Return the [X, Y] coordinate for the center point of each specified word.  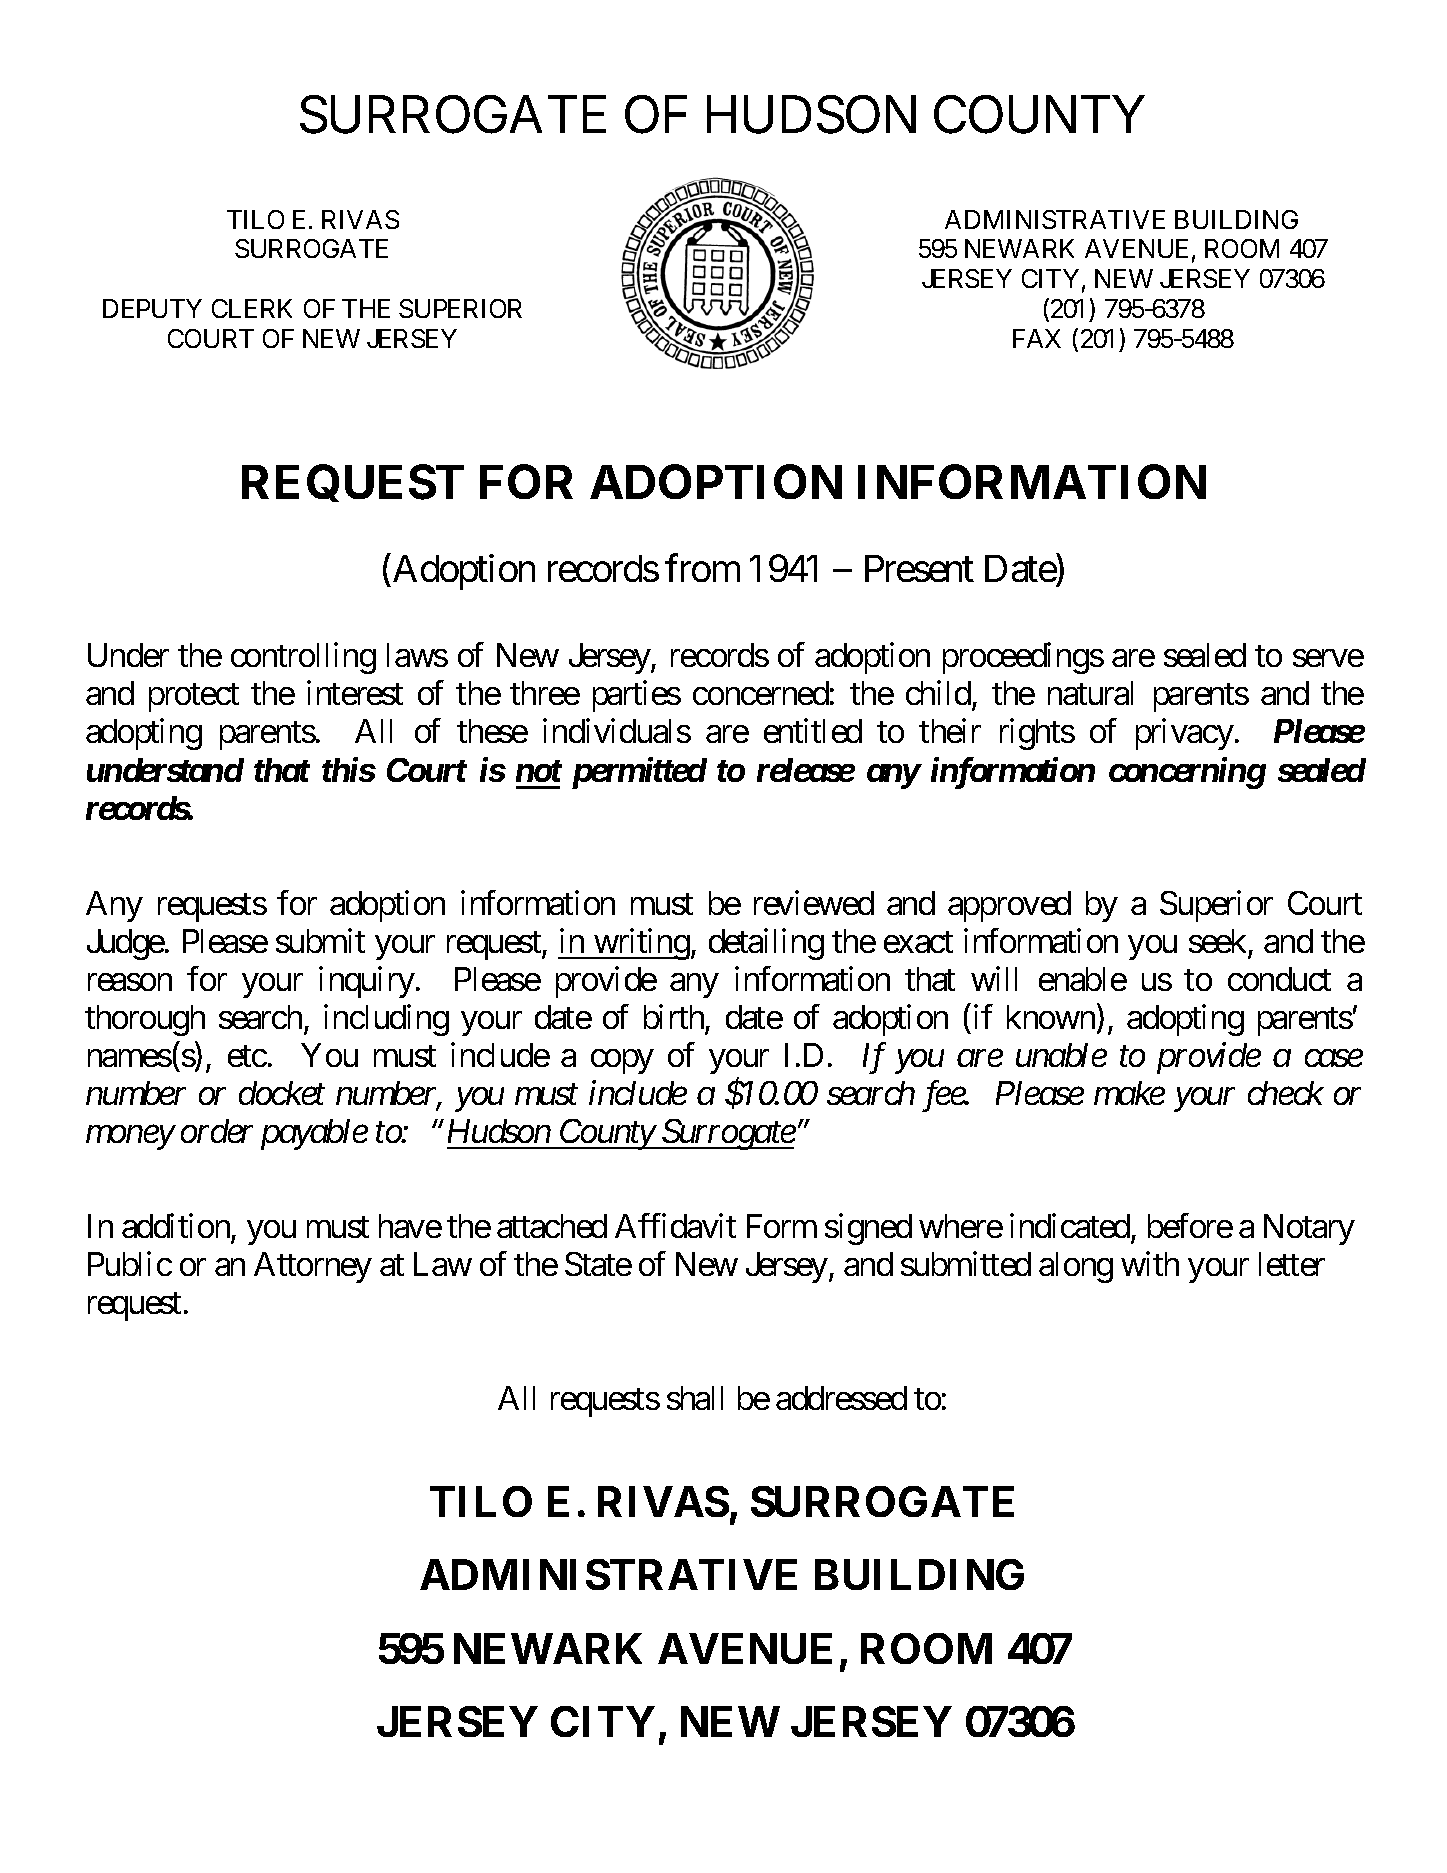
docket [282, 1093]
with [1150, 1264]
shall [695, 1398]
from [702, 568]
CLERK [252, 308]
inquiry [367, 982]
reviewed [814, 902]
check [1286, 1093]
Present [919, 568]
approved [1009, 906]
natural [1090, 693]
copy [622, 1062]
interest [355, 693]
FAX [1037, 338]
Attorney [313, 1267]
